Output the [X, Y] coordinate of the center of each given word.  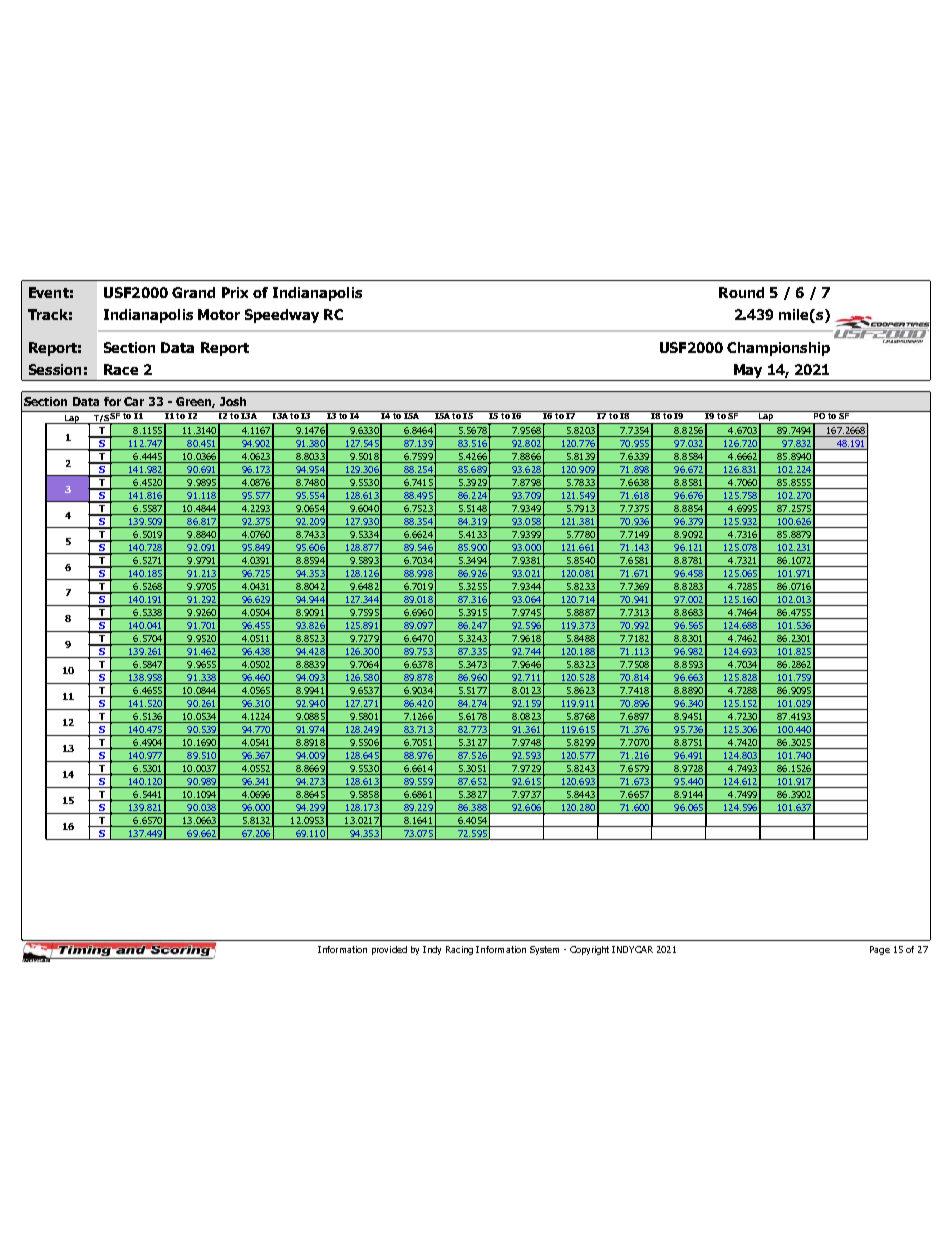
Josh [233, 401]
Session [55, 369]
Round [741, 292]
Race [121, 369]
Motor [219, 314]
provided [389, 950]
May [748, 372]
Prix [235, 292]
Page [880, 950]
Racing [459, 950]
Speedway [282, 316]
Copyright [591, 950]
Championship [778, 349]
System [544, 950]
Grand [193, 292]
